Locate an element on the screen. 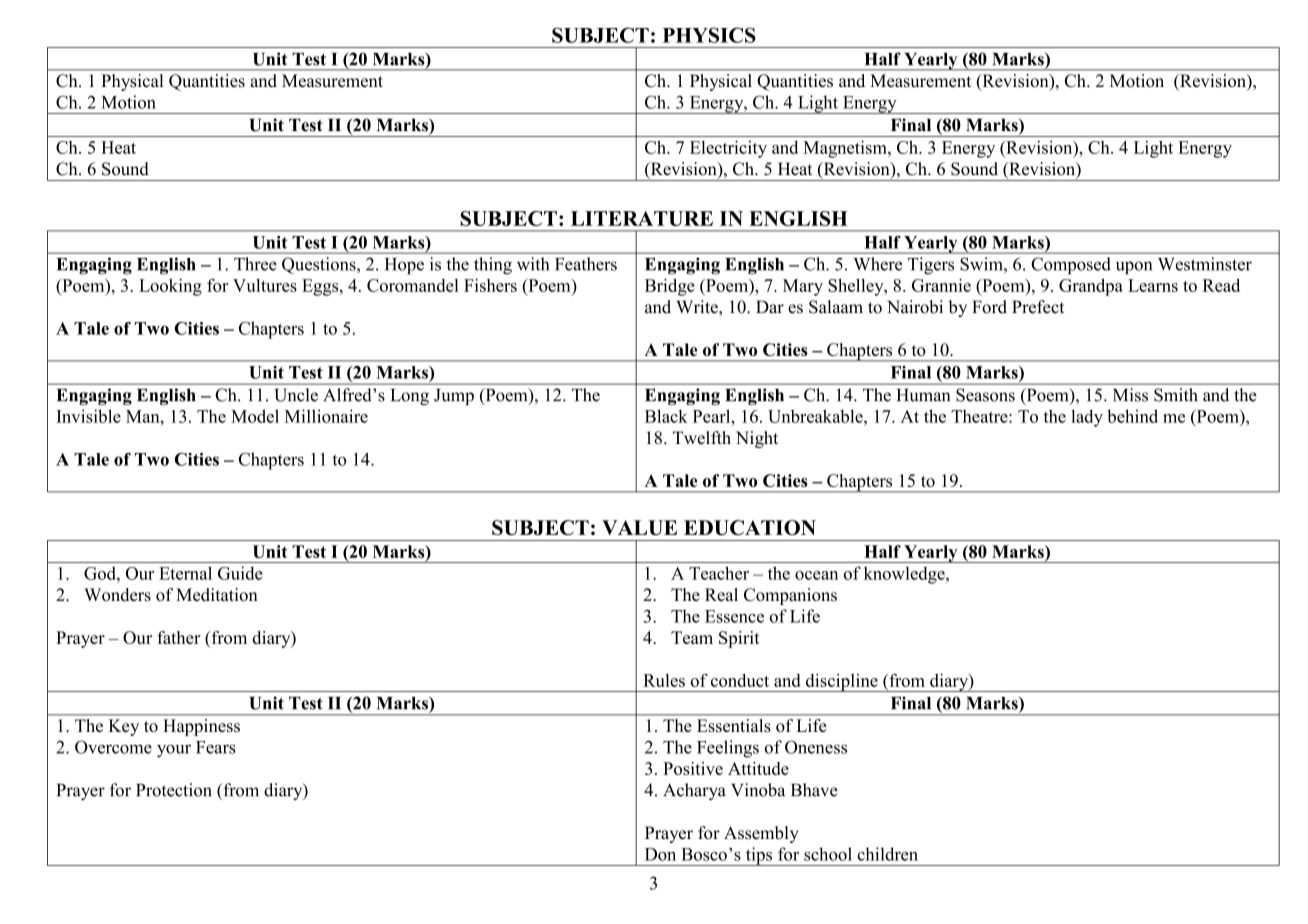  Electricity is located at coordinates (728, 149).
